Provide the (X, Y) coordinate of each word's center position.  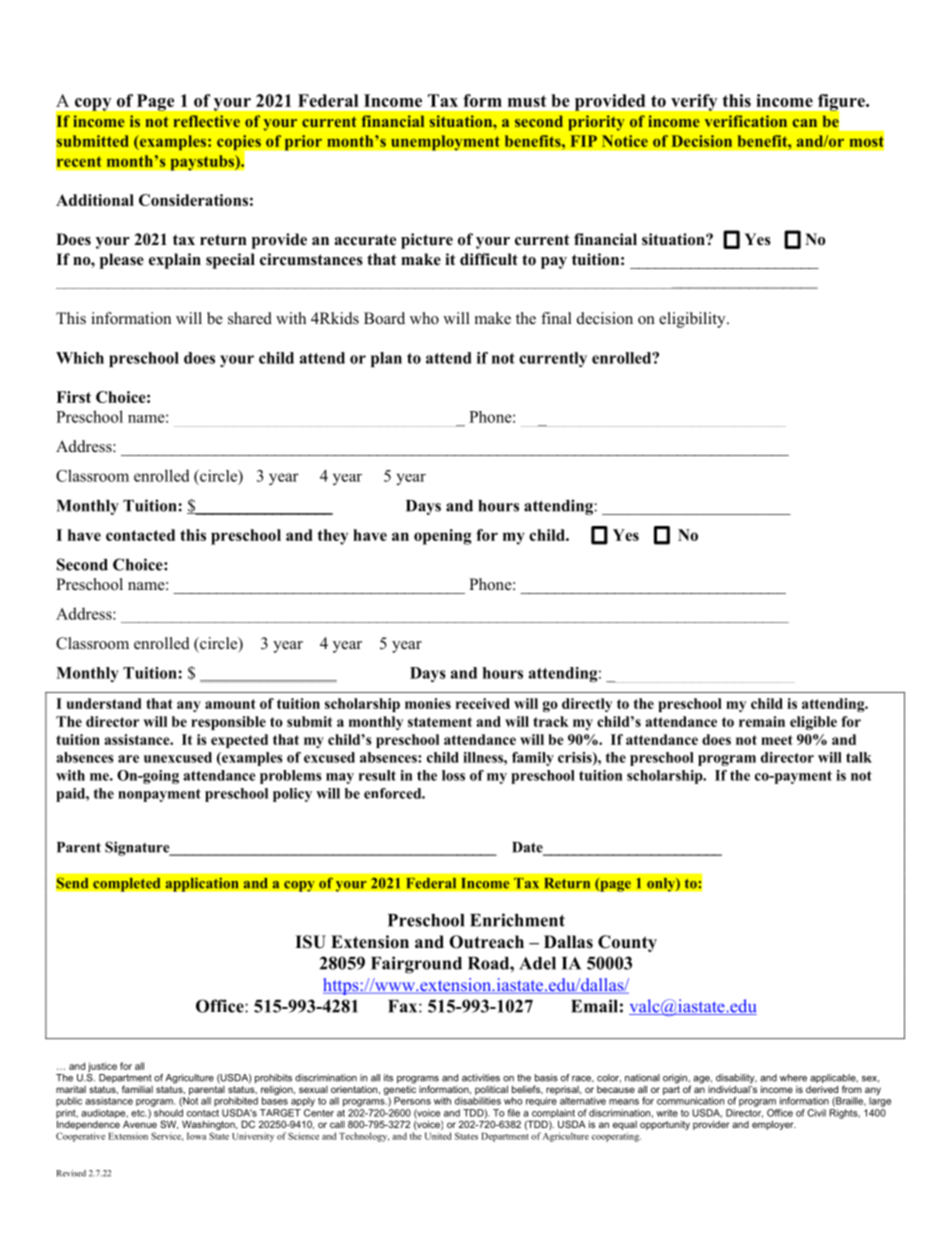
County (627, 943)
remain (762, 721)
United (438, 1136)
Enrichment (517, 920)
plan (386, 359)
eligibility (693, 320)
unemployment (445, 143)
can (804, 123)
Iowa (196, 1136)
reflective (207, 121)
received (483, 703)
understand (104, 703)
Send (72, 883)
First (73, 397)
